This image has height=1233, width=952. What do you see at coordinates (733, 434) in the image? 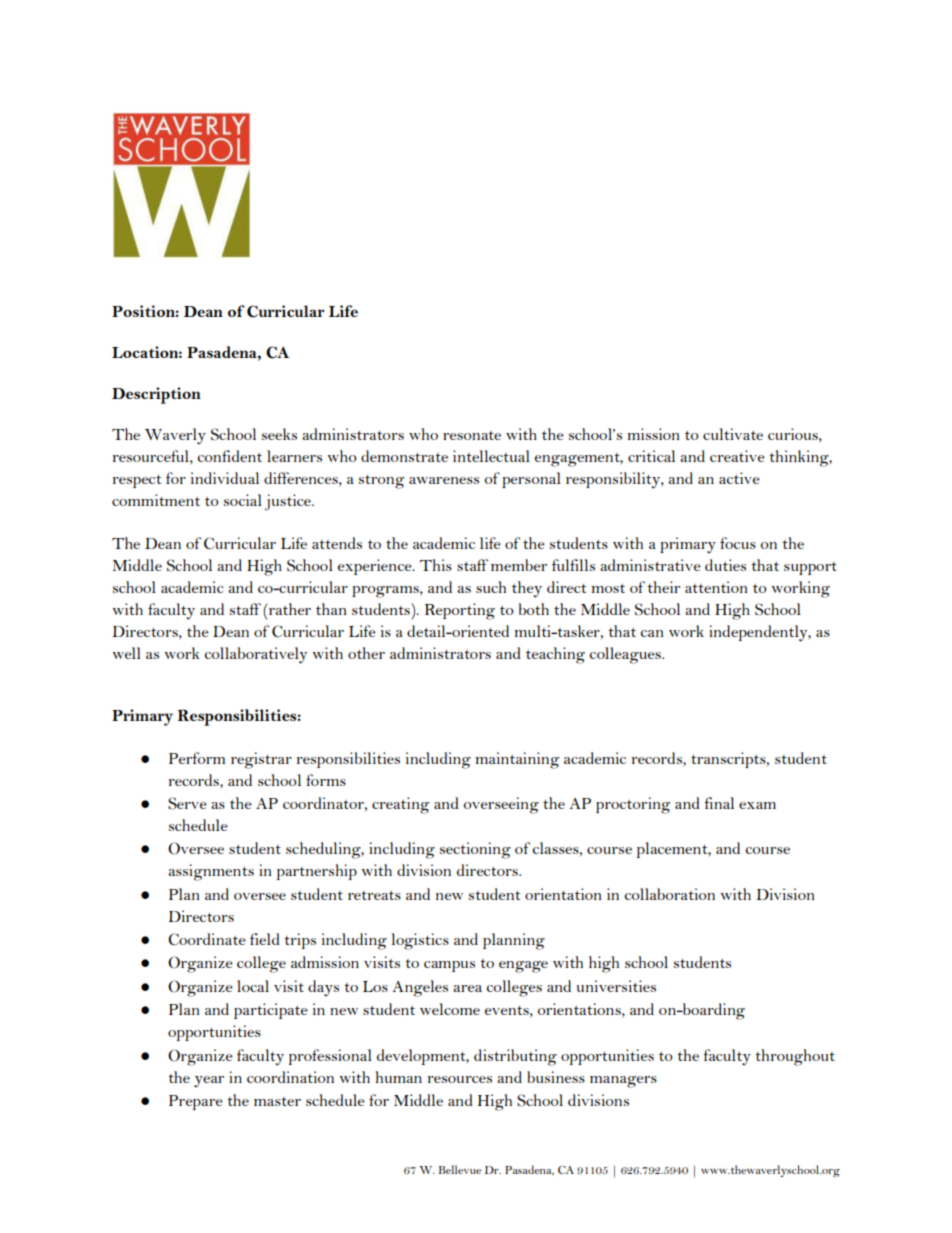
I see `cultivate` at bounding box center [733, 434].
